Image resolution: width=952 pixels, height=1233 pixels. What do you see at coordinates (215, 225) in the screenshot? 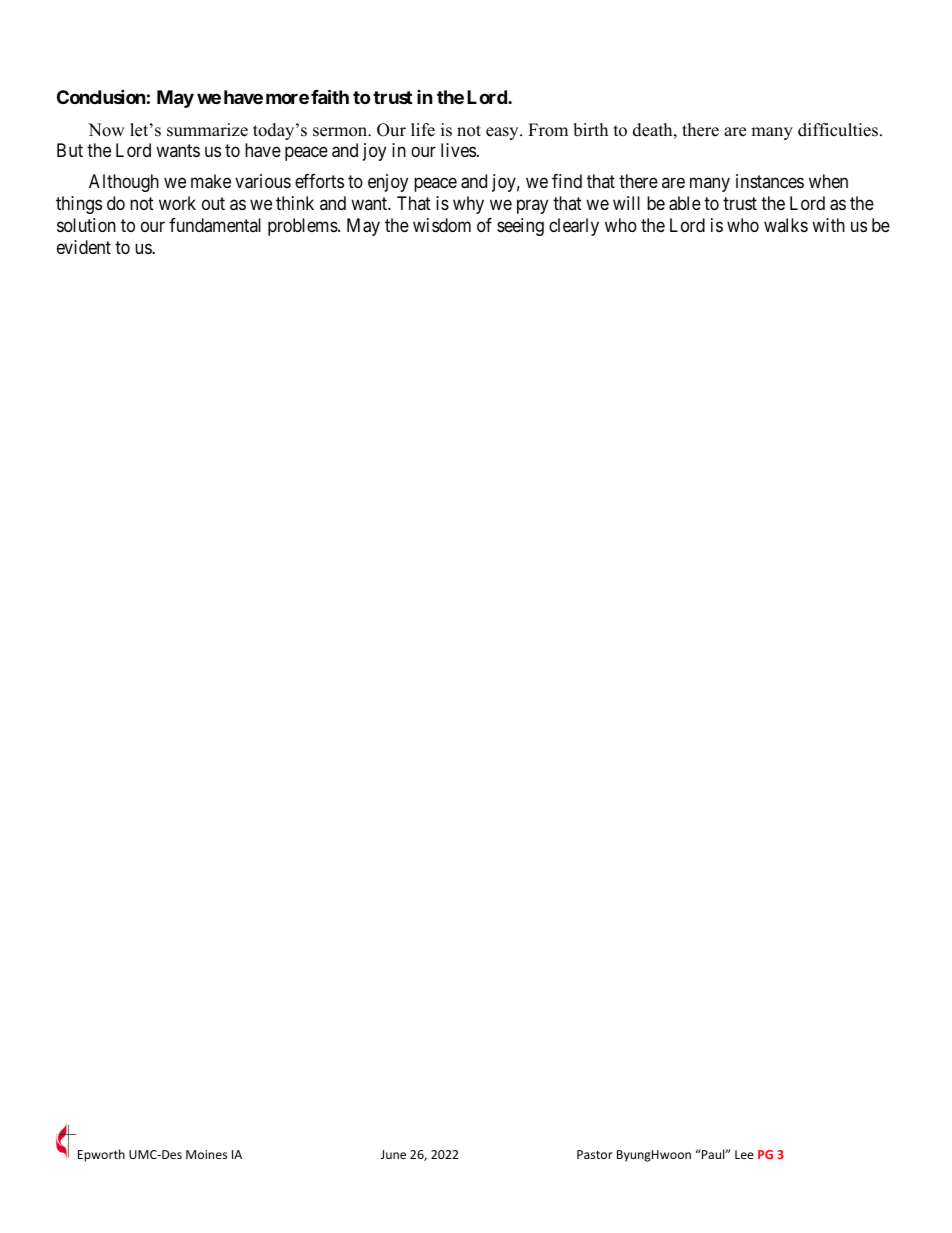
I see `fundamental` at bounding box center [215, 225].
